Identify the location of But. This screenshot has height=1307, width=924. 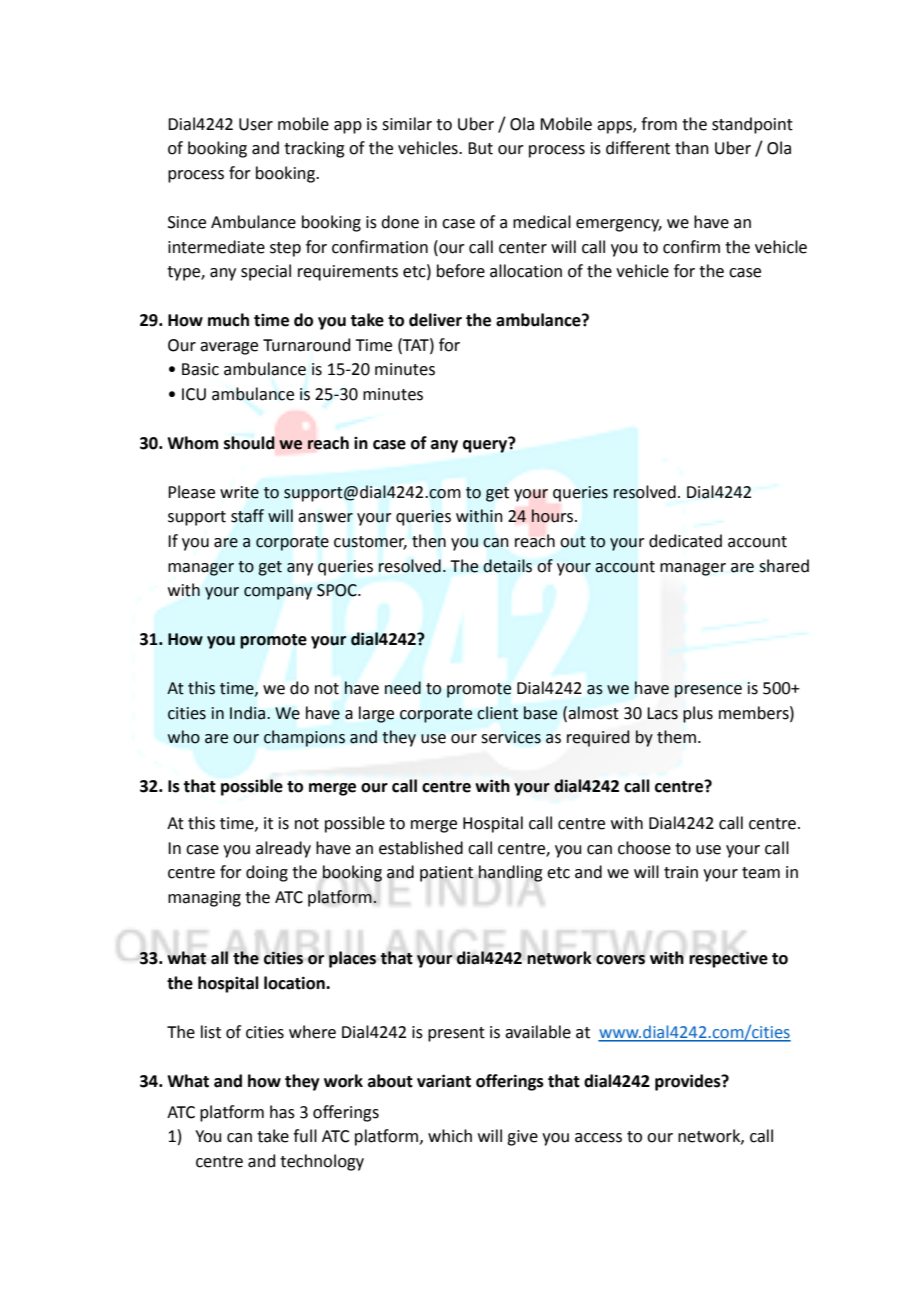
(480, 148).
